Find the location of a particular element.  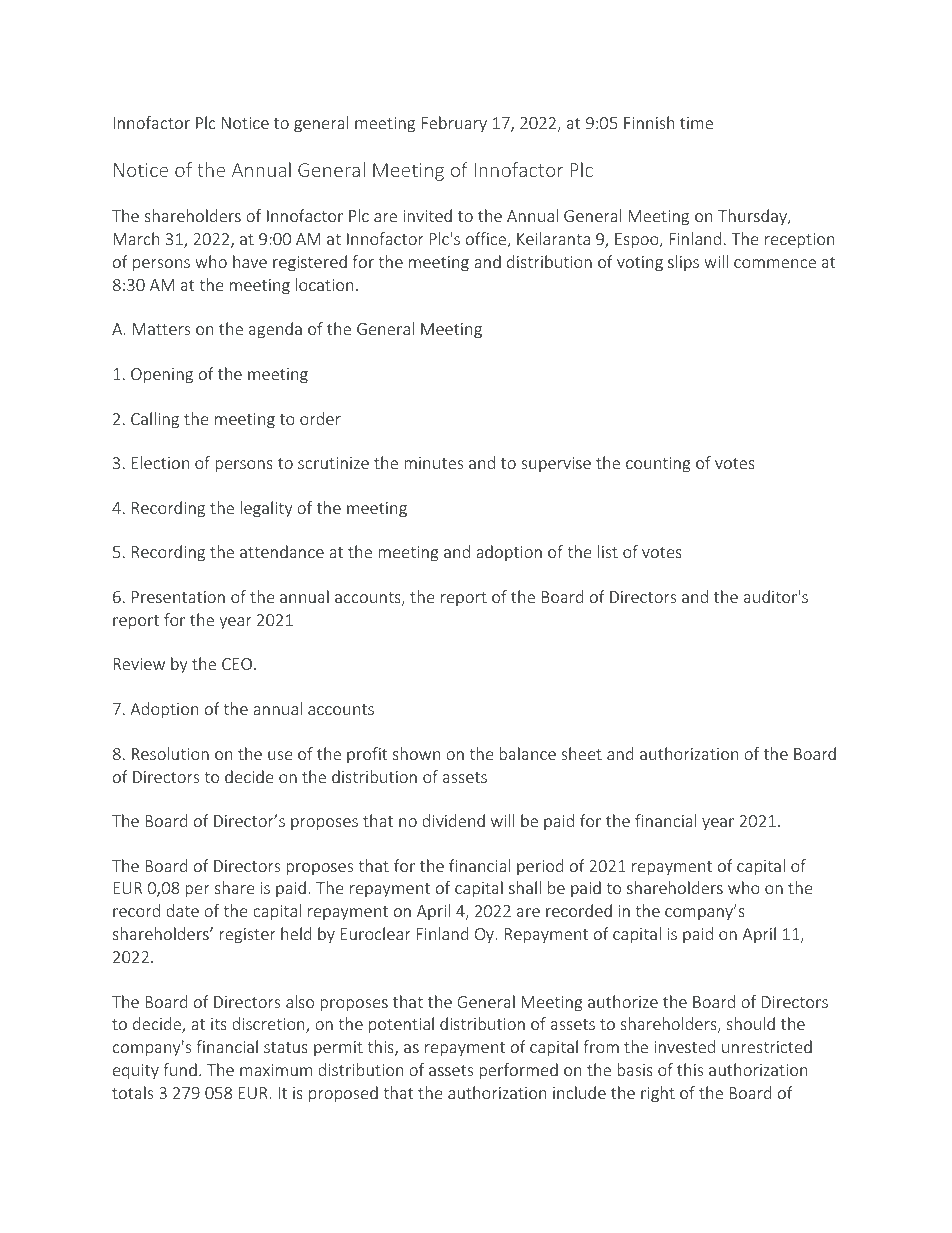

March is located at coordinates (136, 238).
